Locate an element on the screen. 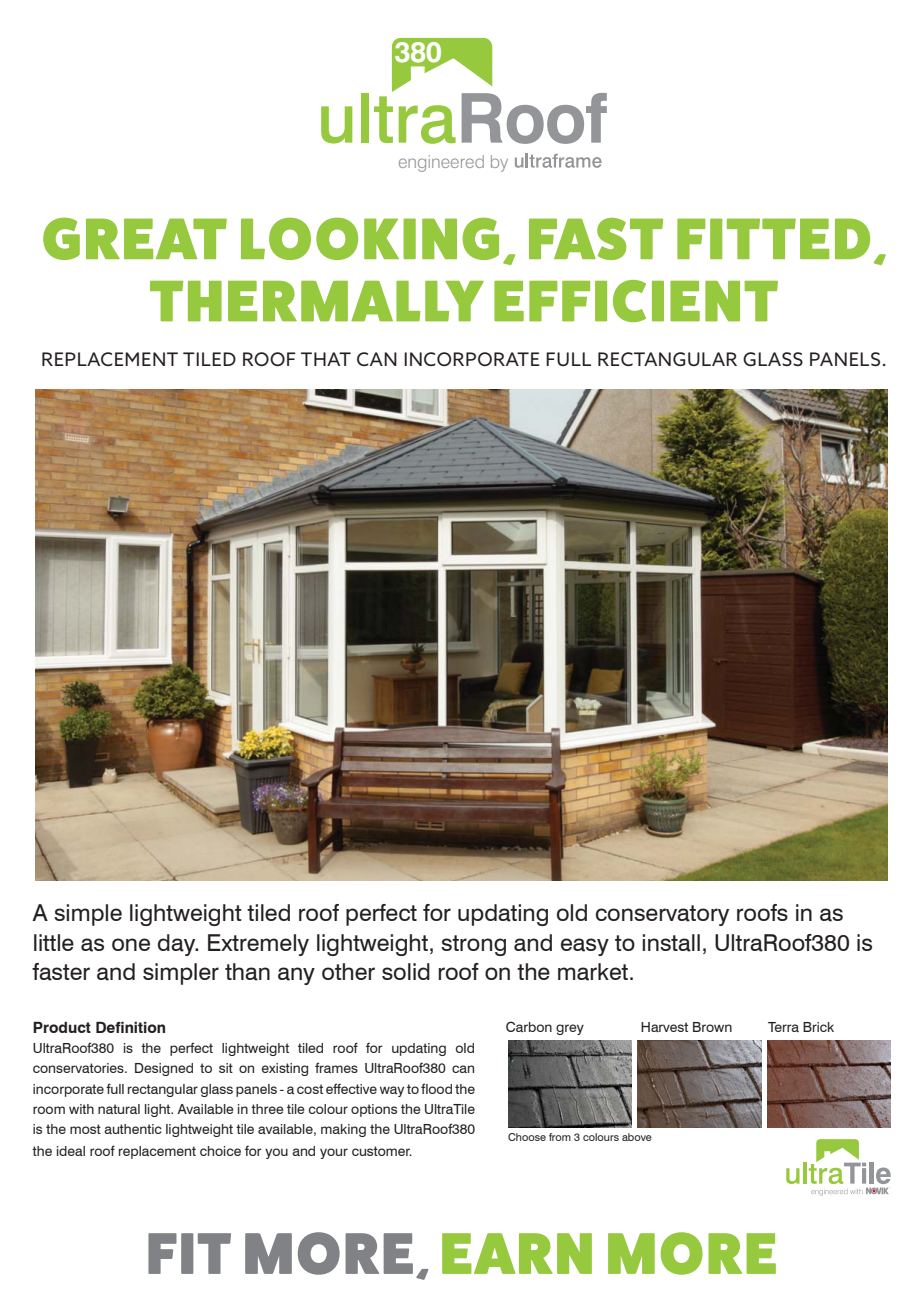  ideal is located at coordinates (71, 1151).
